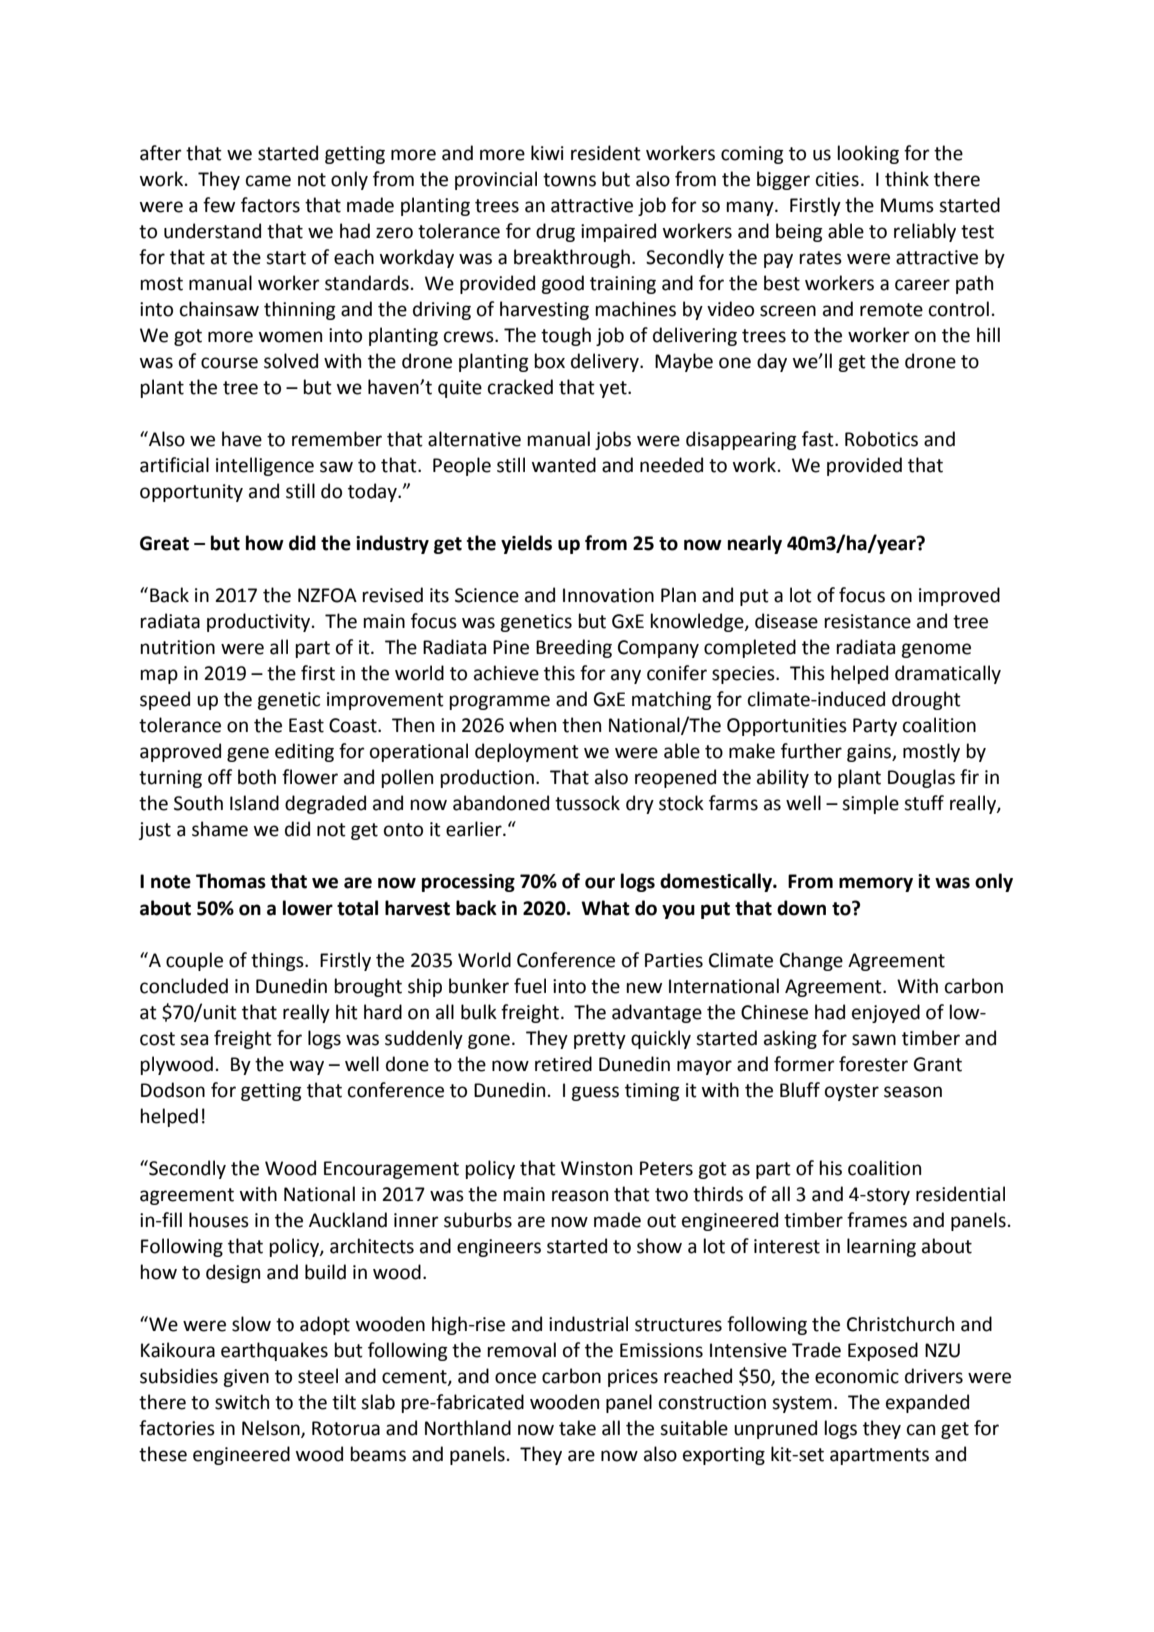  What do you see at coordinates (268, 181) in the image?
I see `came` at bounding box center [268, 181].
